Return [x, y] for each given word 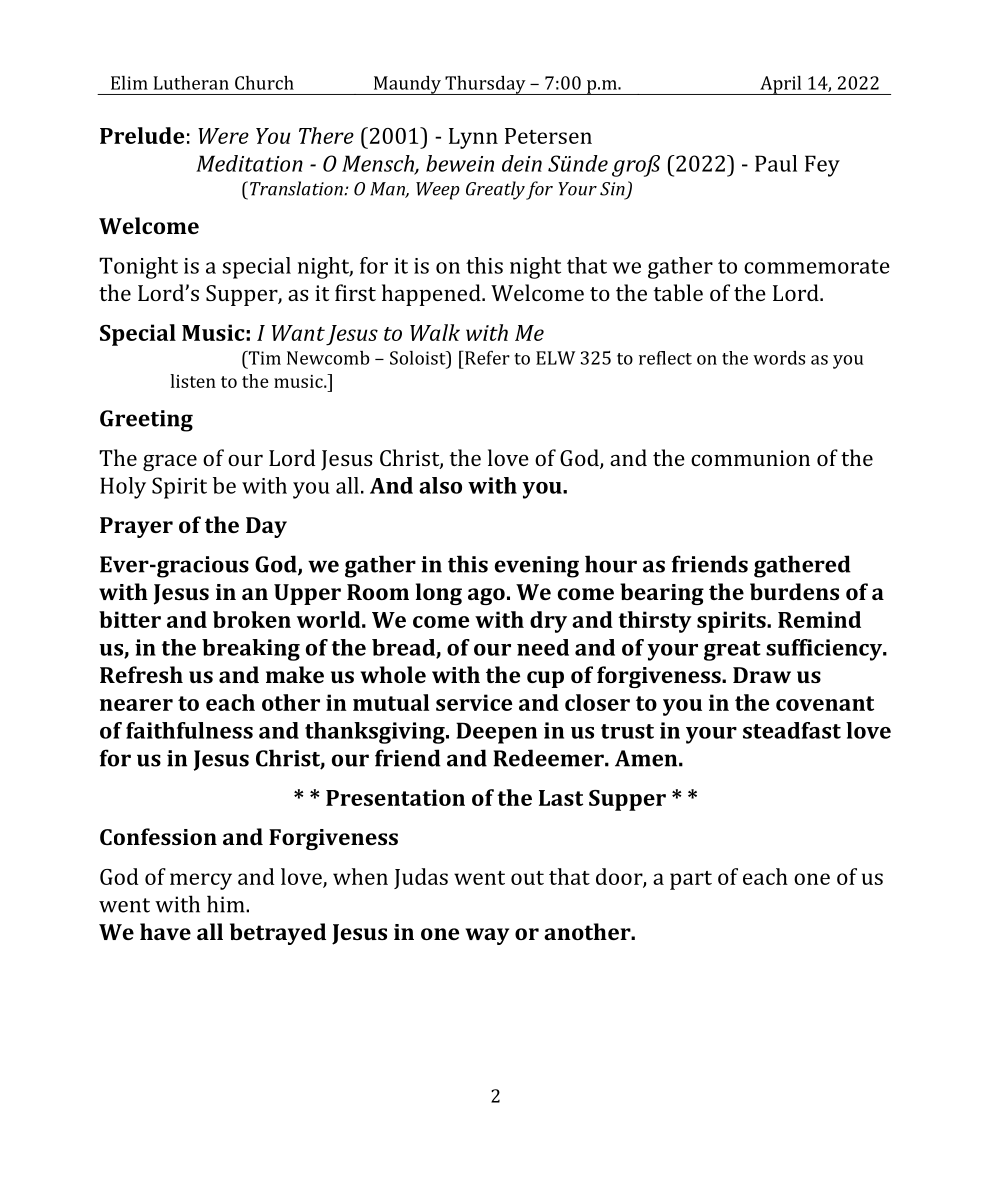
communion [750, 458]
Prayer [136, 527]
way [487, 936]
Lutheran [191, 83]
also [440, 485]
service [474, 702]
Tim [263, 358]
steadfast [792, 730]
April [781, 85]
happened [432, 295]
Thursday [485, 85]
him [227, 904]
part [691, 880]
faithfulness [189, 730]
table [678, 292]
